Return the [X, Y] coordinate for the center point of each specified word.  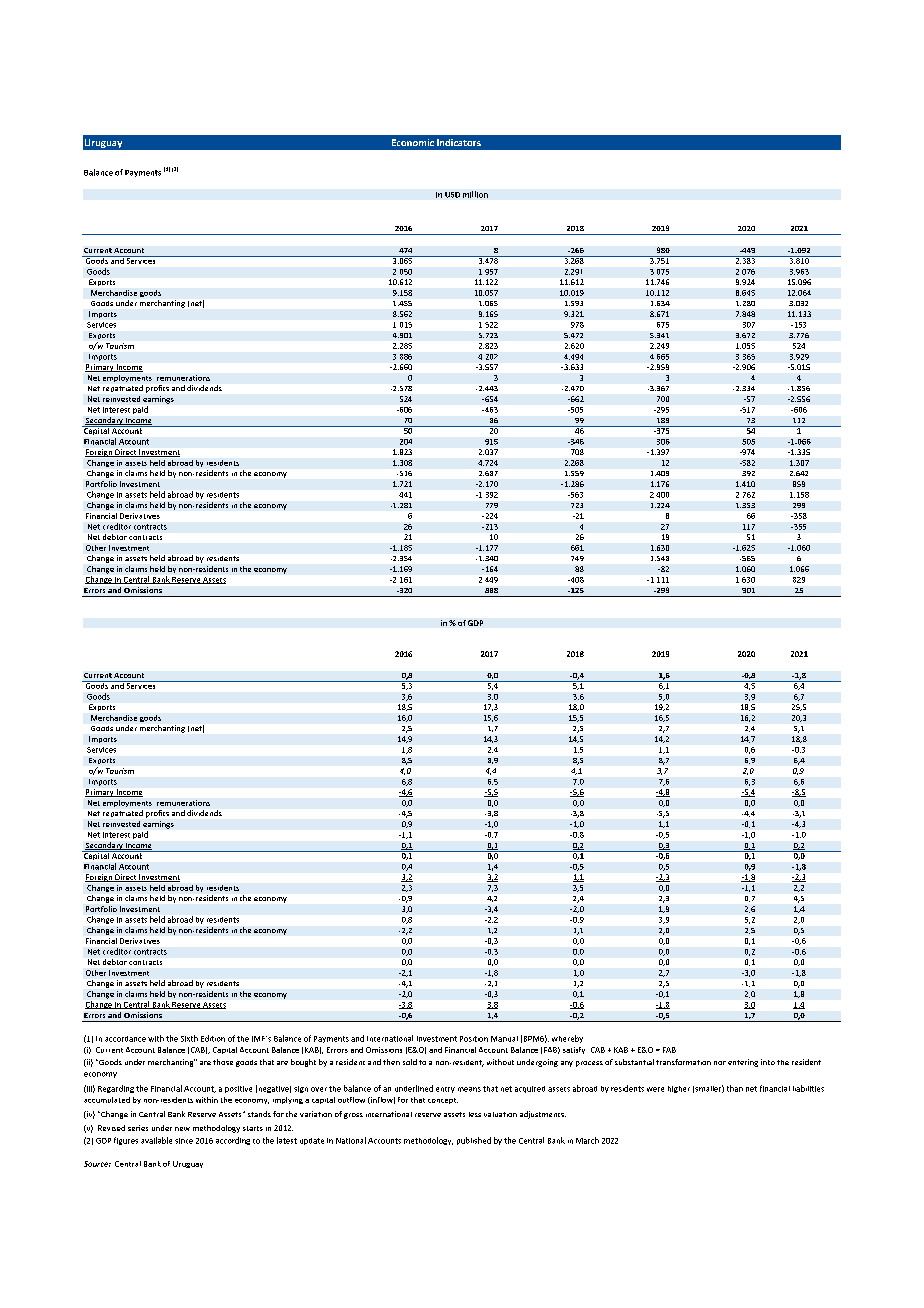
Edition [213, 1038]
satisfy [574, 1050]
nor [720, 1063]
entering [743, 1063]
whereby [567, 1039]
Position [474, 1039]
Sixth [189, 1038]
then [391, 1062]
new [182, 1129]
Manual [504, 1039]
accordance [125, 1039]
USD [452, 195]
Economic [413, 142]
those [223, 1062]
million [475, 194]
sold [410, 1062]
